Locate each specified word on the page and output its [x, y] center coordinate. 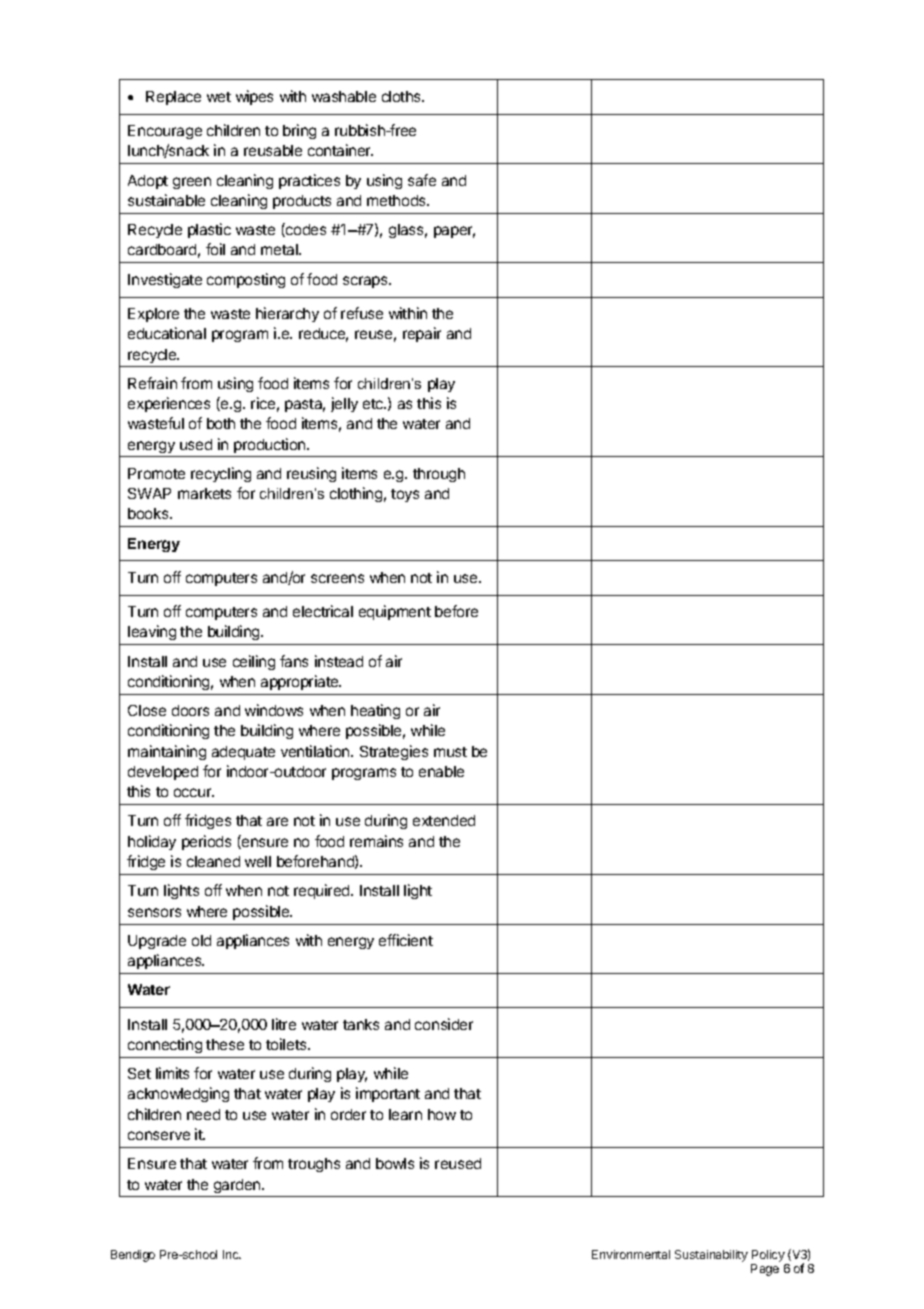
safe [422, 180]
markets [204, 493]
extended [444, 820]
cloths [402, 96]
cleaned [213, 861]
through [439, 475]
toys [405, 495]
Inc [232, 1254]
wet [219, 97]
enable [441, 771]
